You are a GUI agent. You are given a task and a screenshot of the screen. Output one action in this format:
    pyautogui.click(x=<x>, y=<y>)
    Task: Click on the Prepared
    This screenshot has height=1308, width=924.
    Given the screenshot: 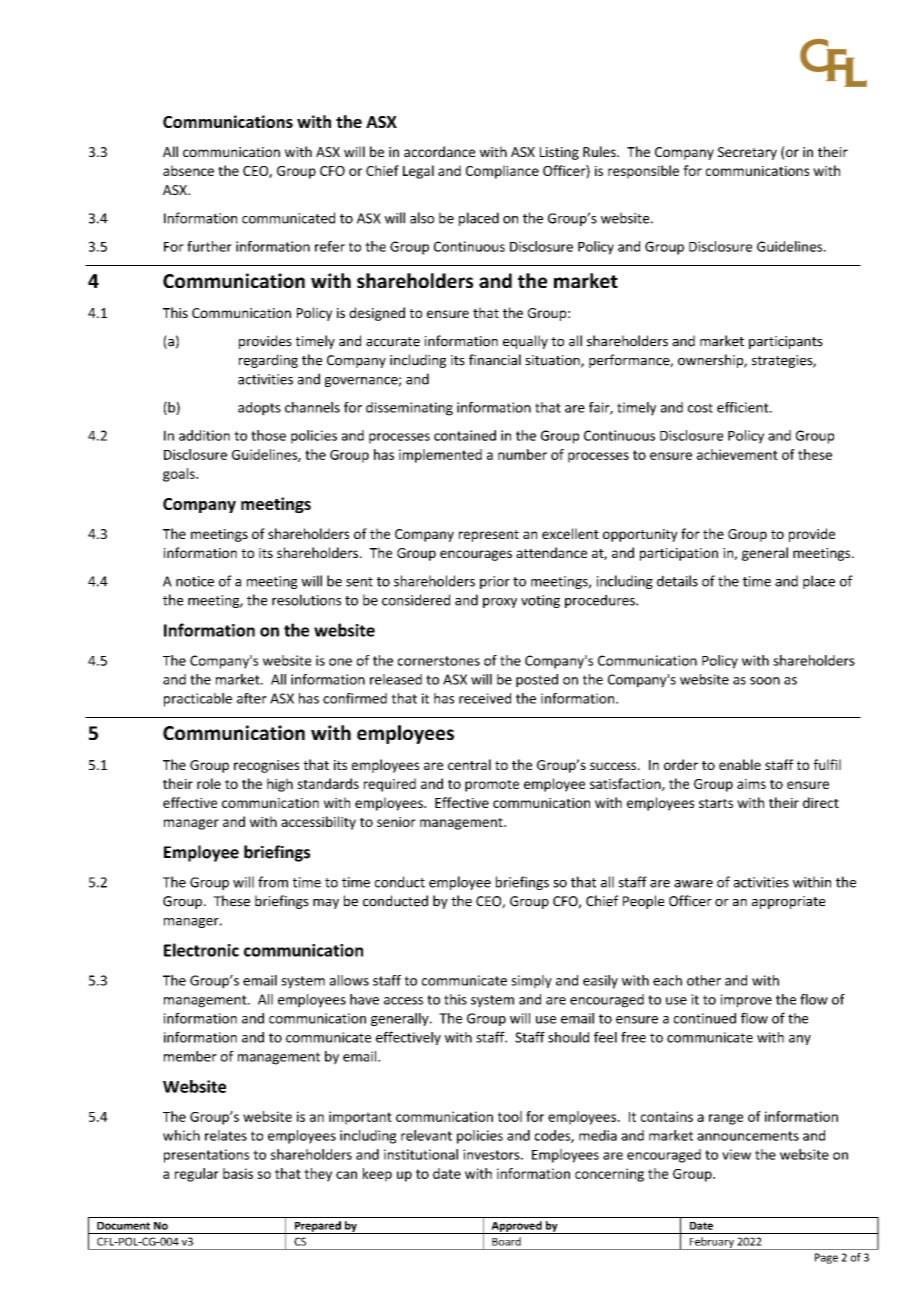 What is the action you would take?
    pyautogui.click(x=318, y=1227)
